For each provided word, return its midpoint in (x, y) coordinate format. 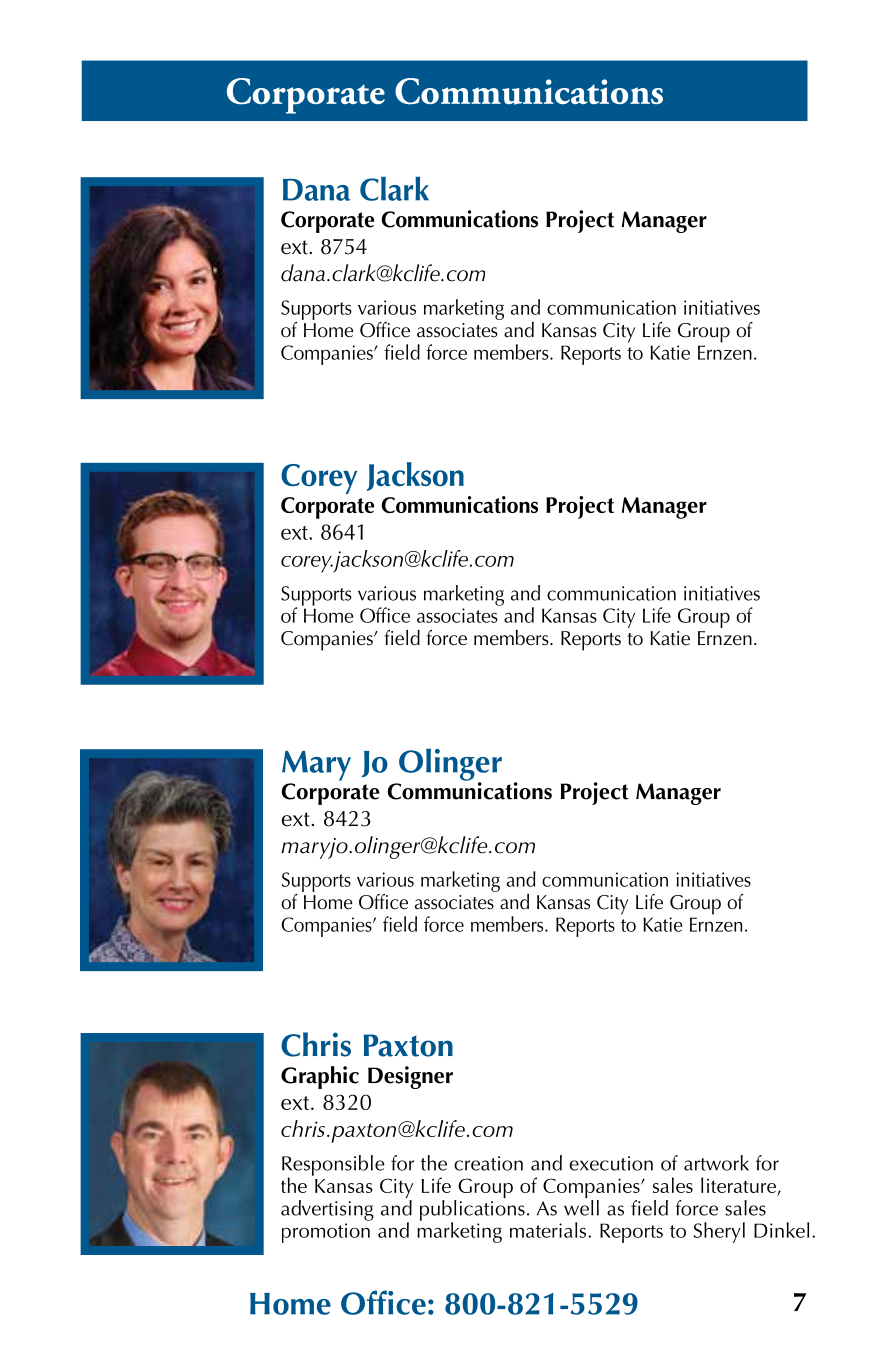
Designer (410, 1077)
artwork (716, 1163)
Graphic (320, 1077)
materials (549, 1230)
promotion (326, 1233)
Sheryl (719, 1232)
